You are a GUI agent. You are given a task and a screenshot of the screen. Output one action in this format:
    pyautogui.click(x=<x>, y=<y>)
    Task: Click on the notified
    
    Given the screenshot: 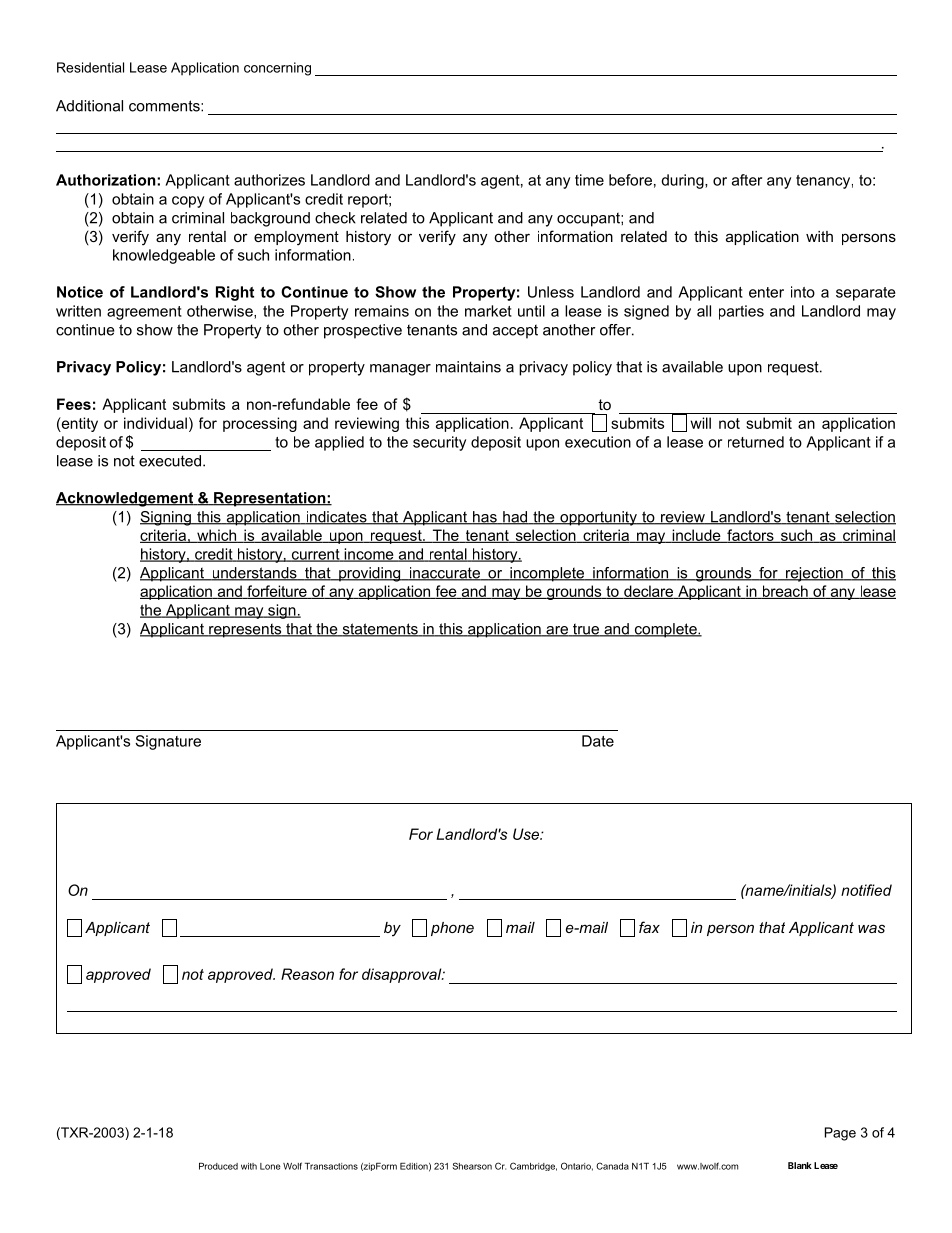 What is the action you would take?
    pyautogui.click(x=866, y=890)
